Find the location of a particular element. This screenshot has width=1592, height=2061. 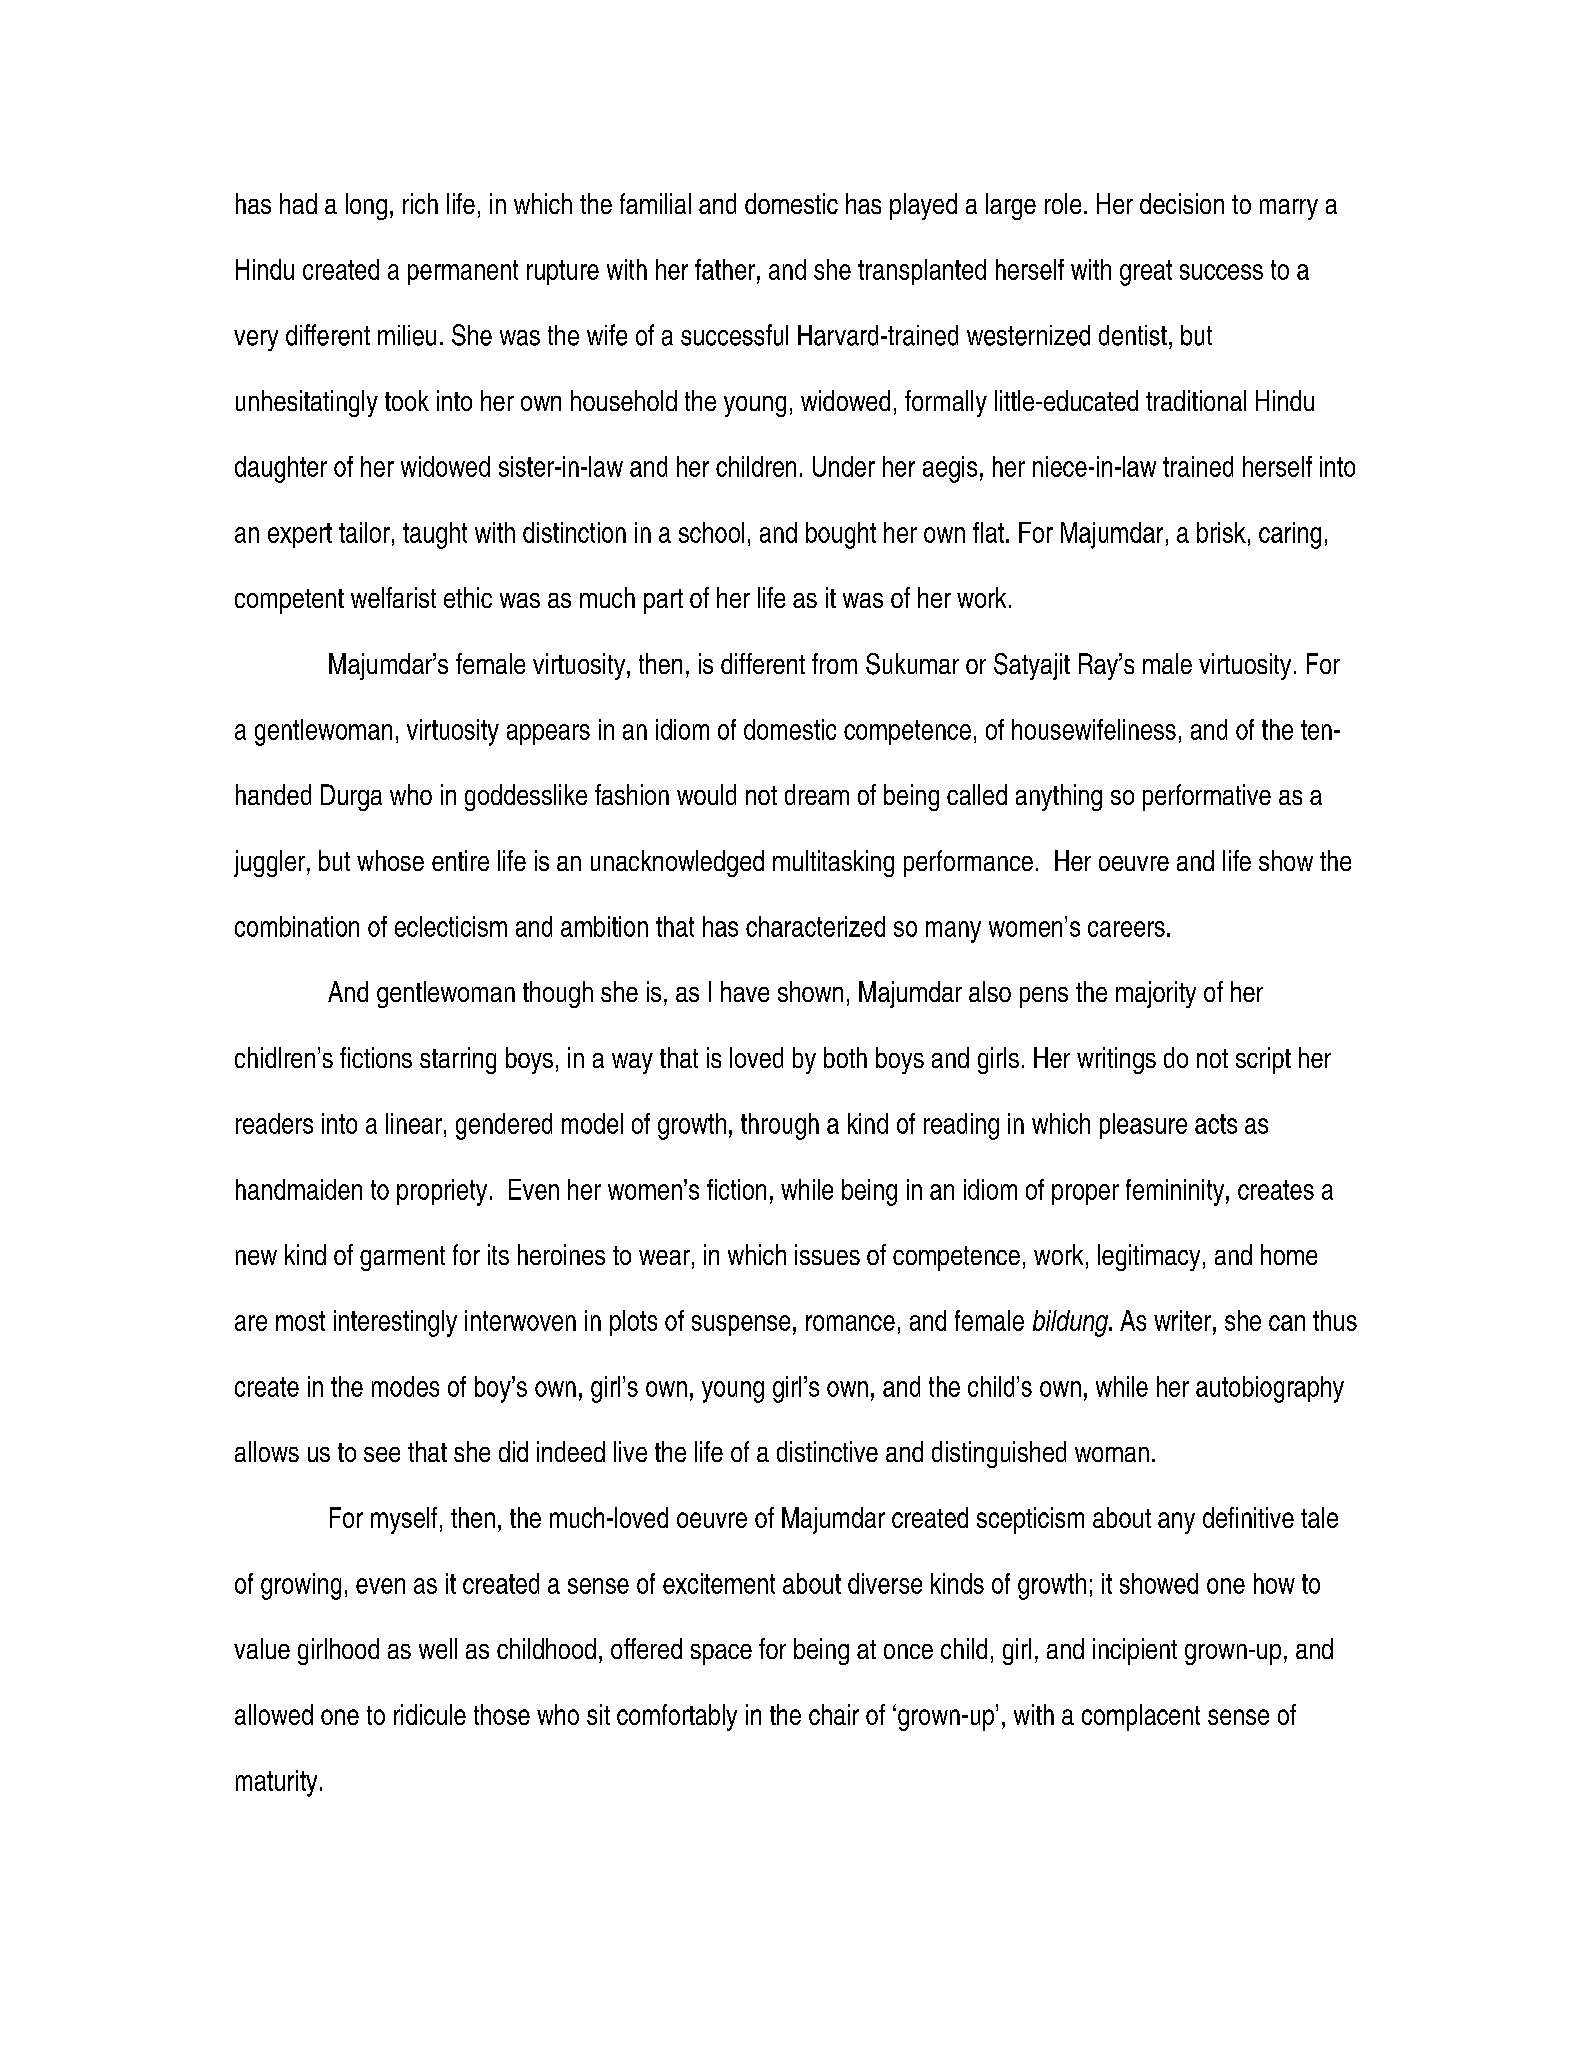

garment is located at coordinates (402, 1258).
